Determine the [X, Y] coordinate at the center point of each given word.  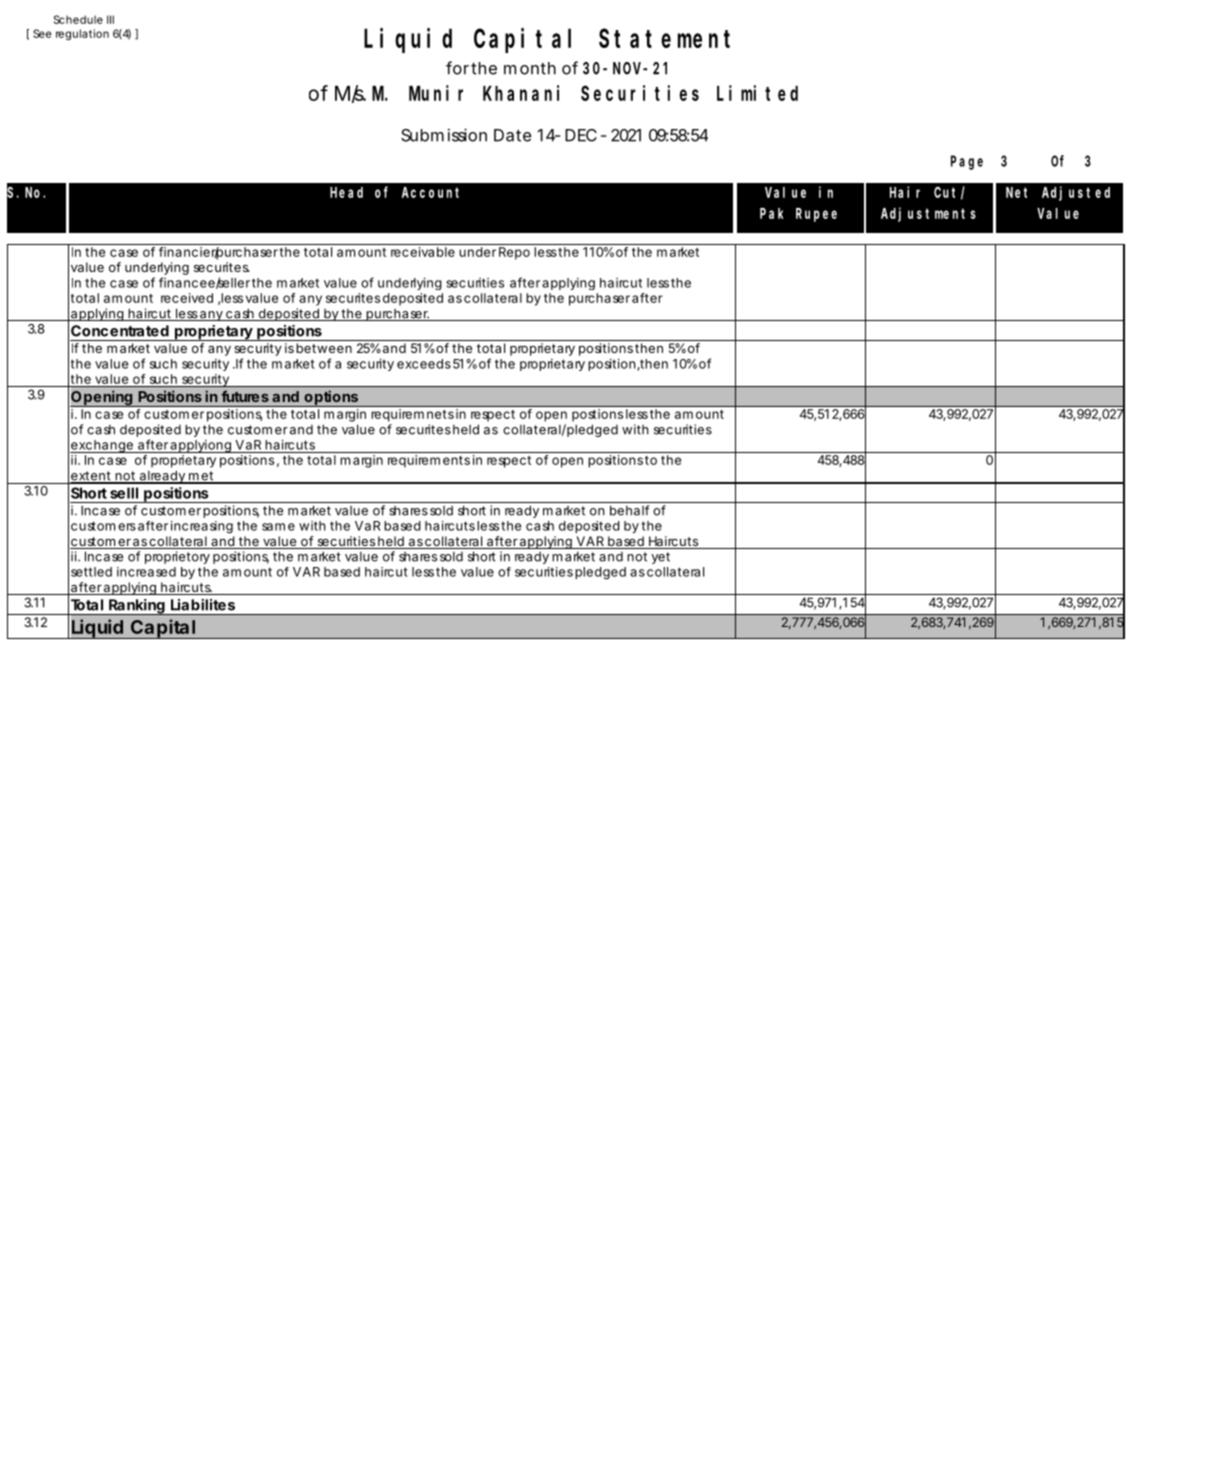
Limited [757, 93]
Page [967, 162]
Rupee [816, 215]
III [110, 19]
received [187, 298]
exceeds [424, 364]
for [457, 68]
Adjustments [928, 214]
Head [346, 192]
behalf [629, 510]
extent [91, 477]
